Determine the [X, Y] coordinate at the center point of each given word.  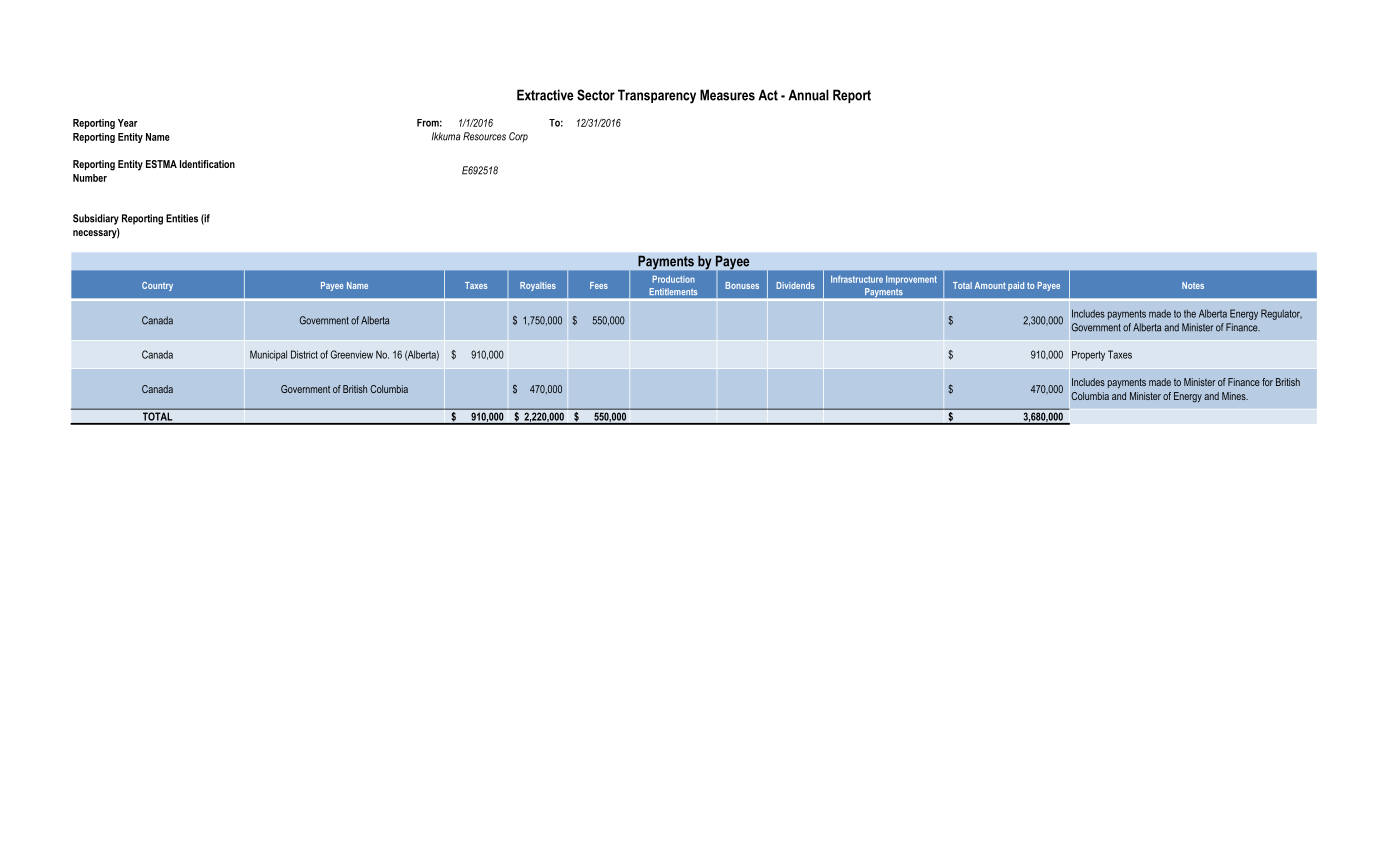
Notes [1193, 285]
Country [157, 286]
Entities [182, 218]
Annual [808, 95]
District [304, 354]
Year [128, 123]
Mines [1235, 396]
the [1190, 314]
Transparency [657, 96]
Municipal [268, 355]
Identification [207, 164]
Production [673, 279]
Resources [484, 136]
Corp [518, 137]
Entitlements [673, 291]
